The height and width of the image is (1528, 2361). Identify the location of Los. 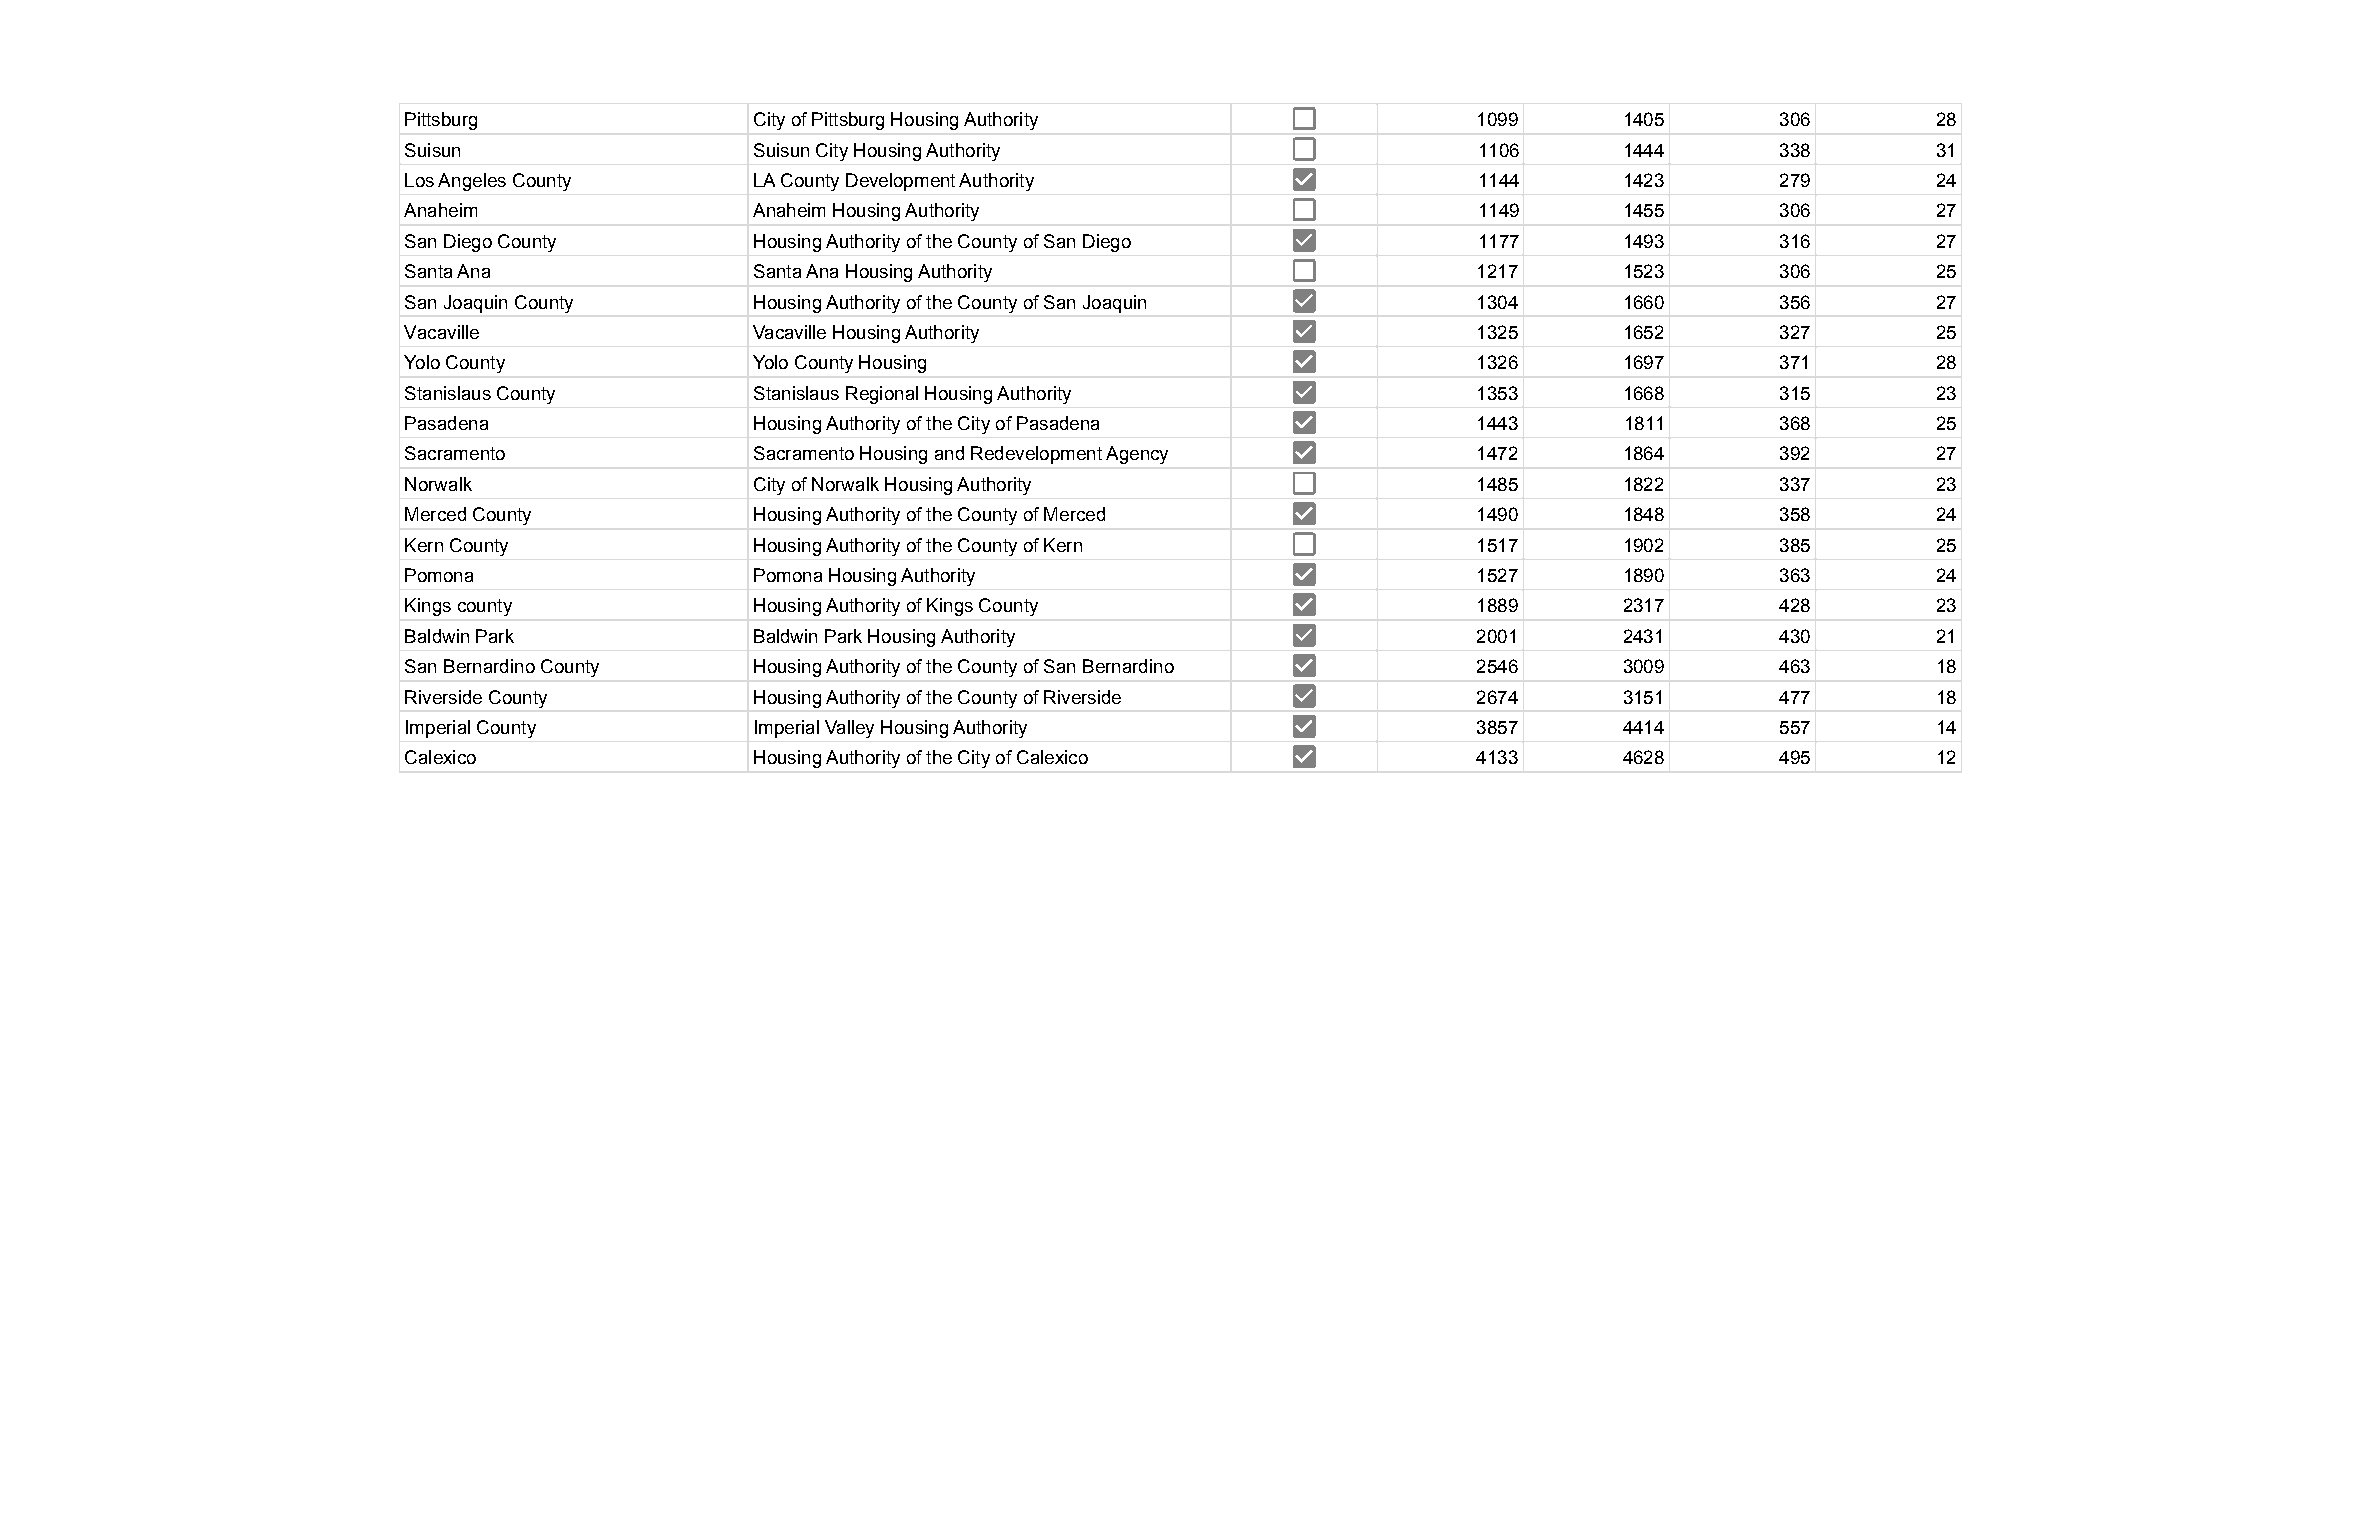
(419, 180).
